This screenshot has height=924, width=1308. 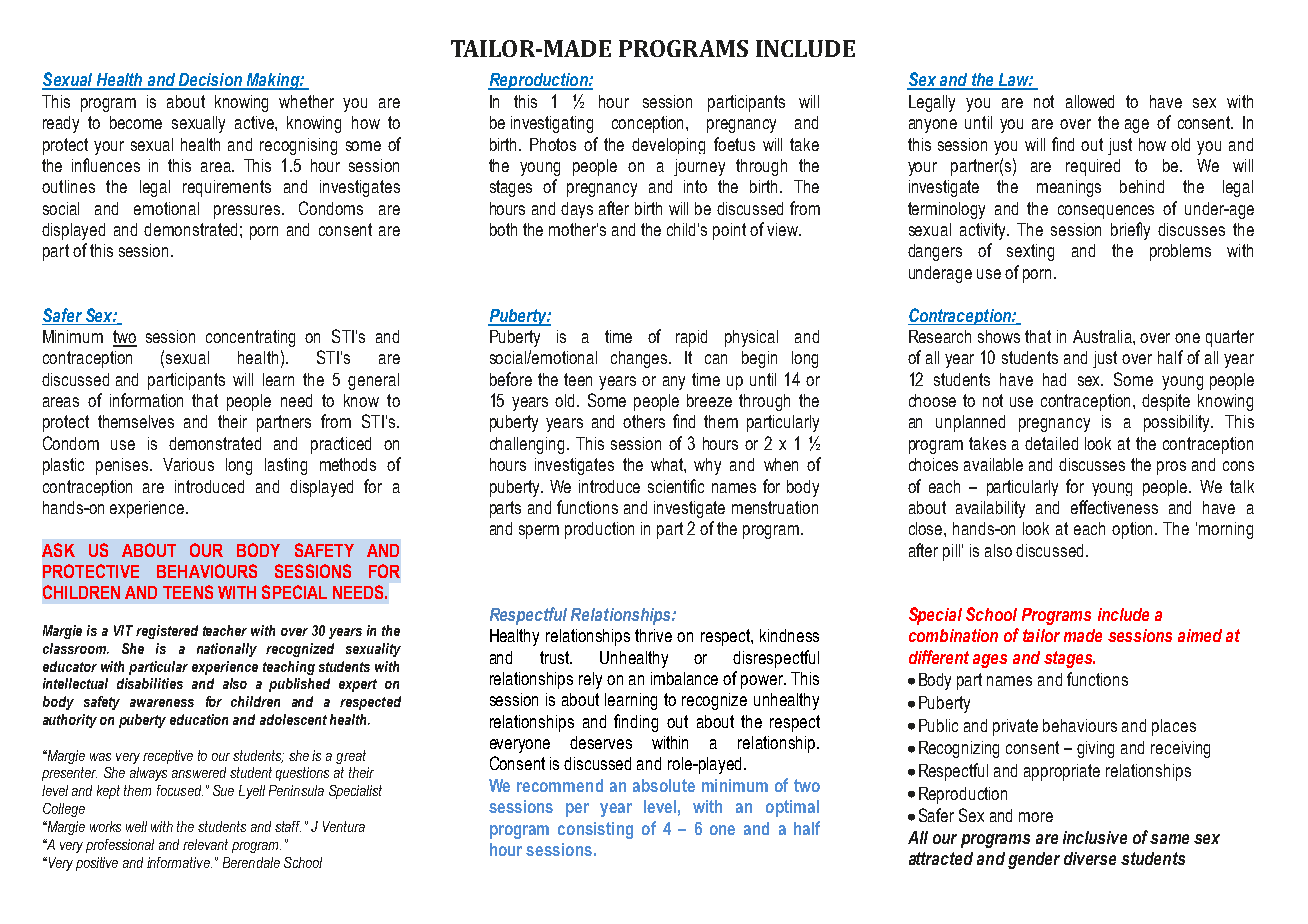 I want to click on Decision, so click(x=210, y=81).
